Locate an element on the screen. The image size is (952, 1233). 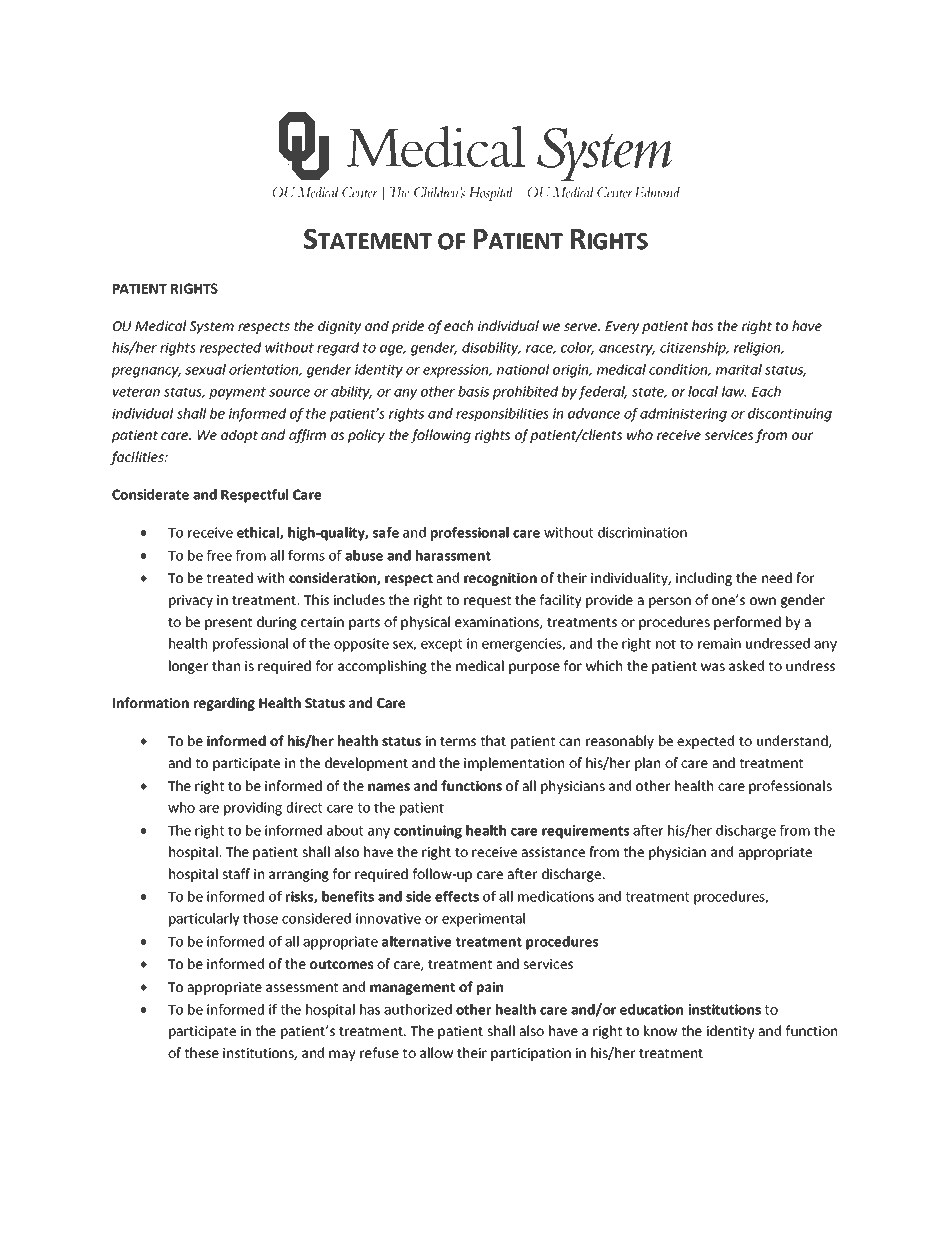
plan is located at coordinates (647, 764).
